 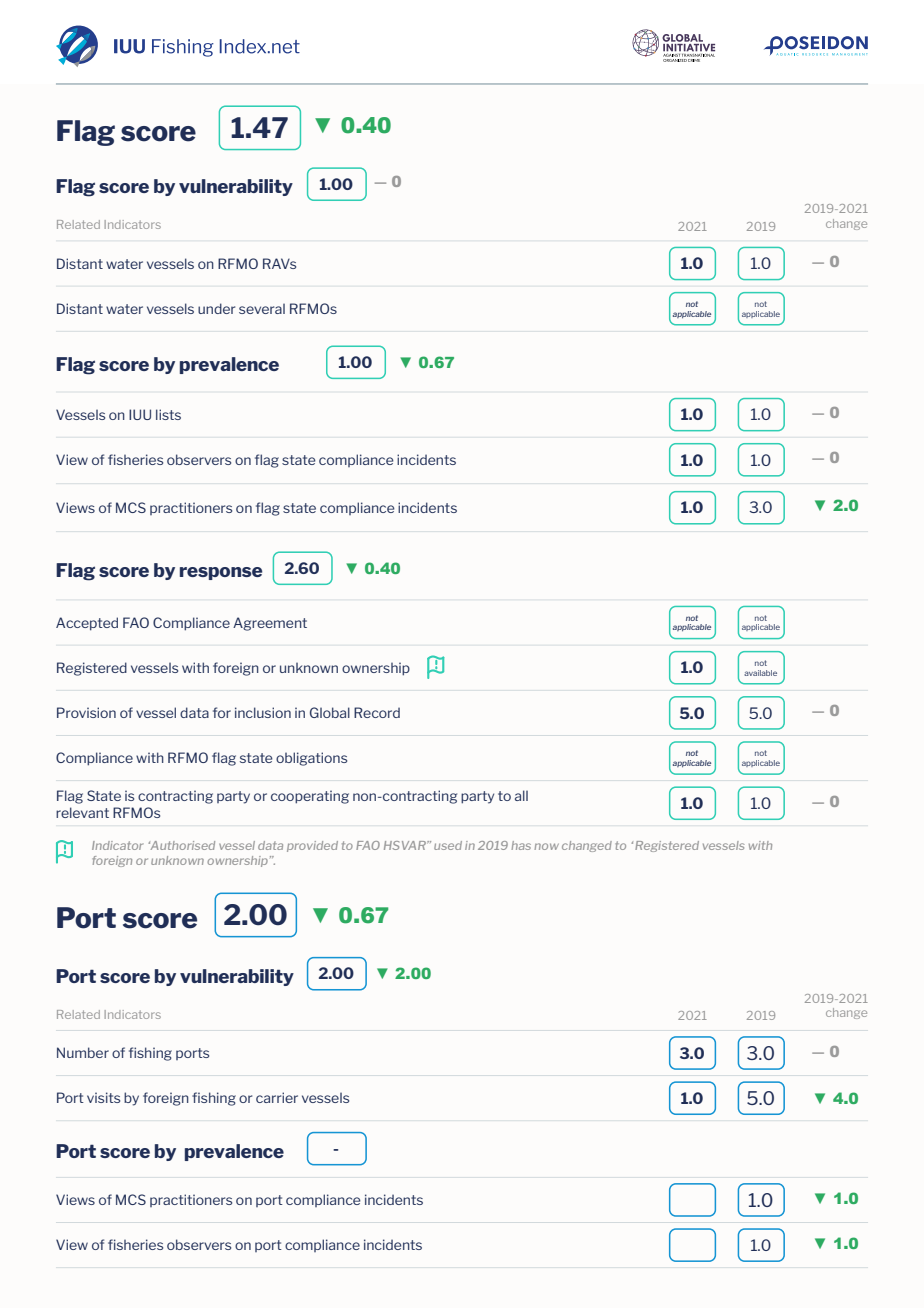 What do you see at coordinates (168, 414) in the document?
I see `lists` at bounding box center [168, 414].
